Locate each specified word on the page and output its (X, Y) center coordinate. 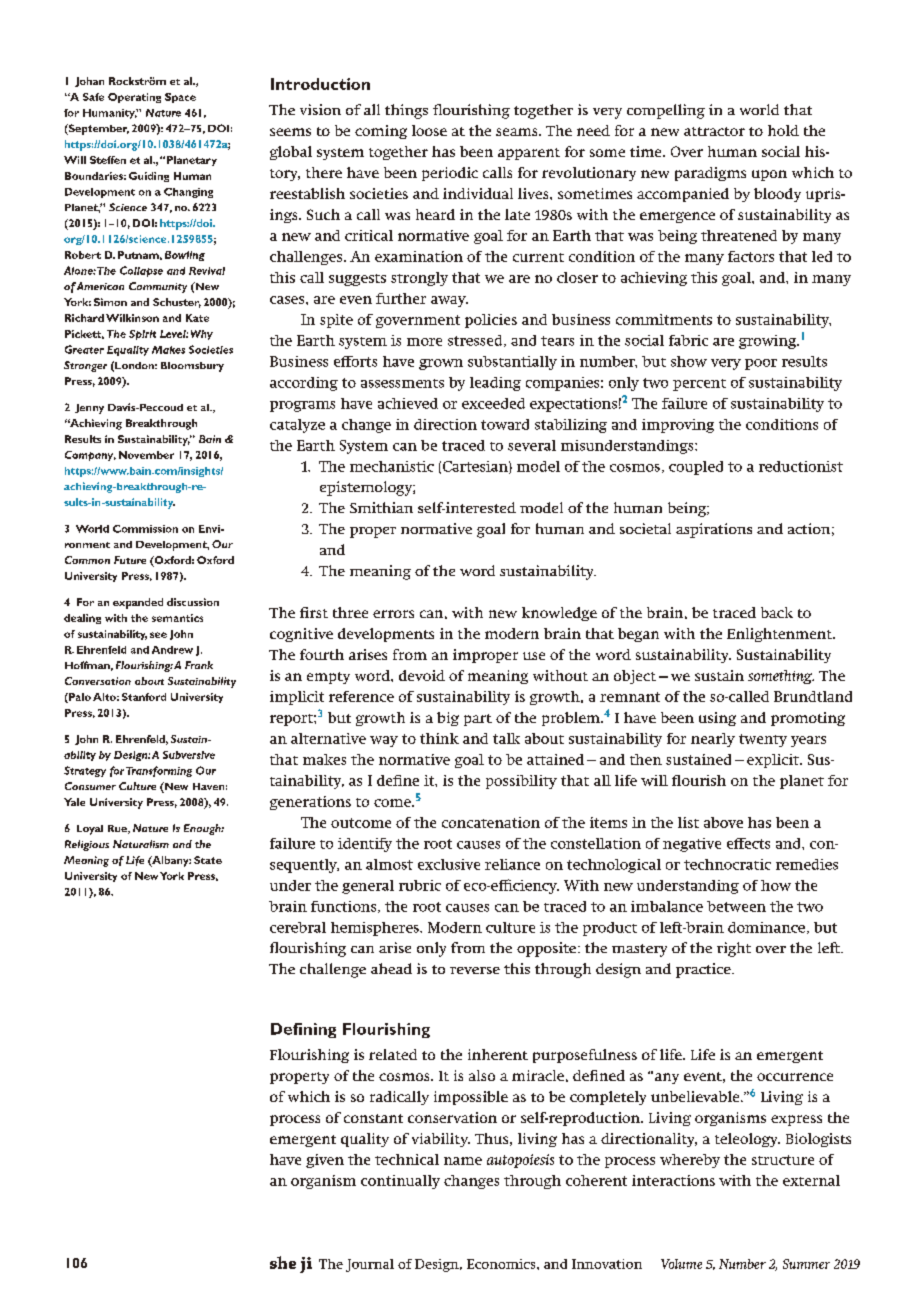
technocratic (727, 864)
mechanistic (392, 466)
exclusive (449, 864)
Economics (502, 1264)
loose (429, 130)
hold (783, 130)
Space (180, 98)
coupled (696, 468)
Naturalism (141, 844)
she (283, 1262)
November (146, 455)
